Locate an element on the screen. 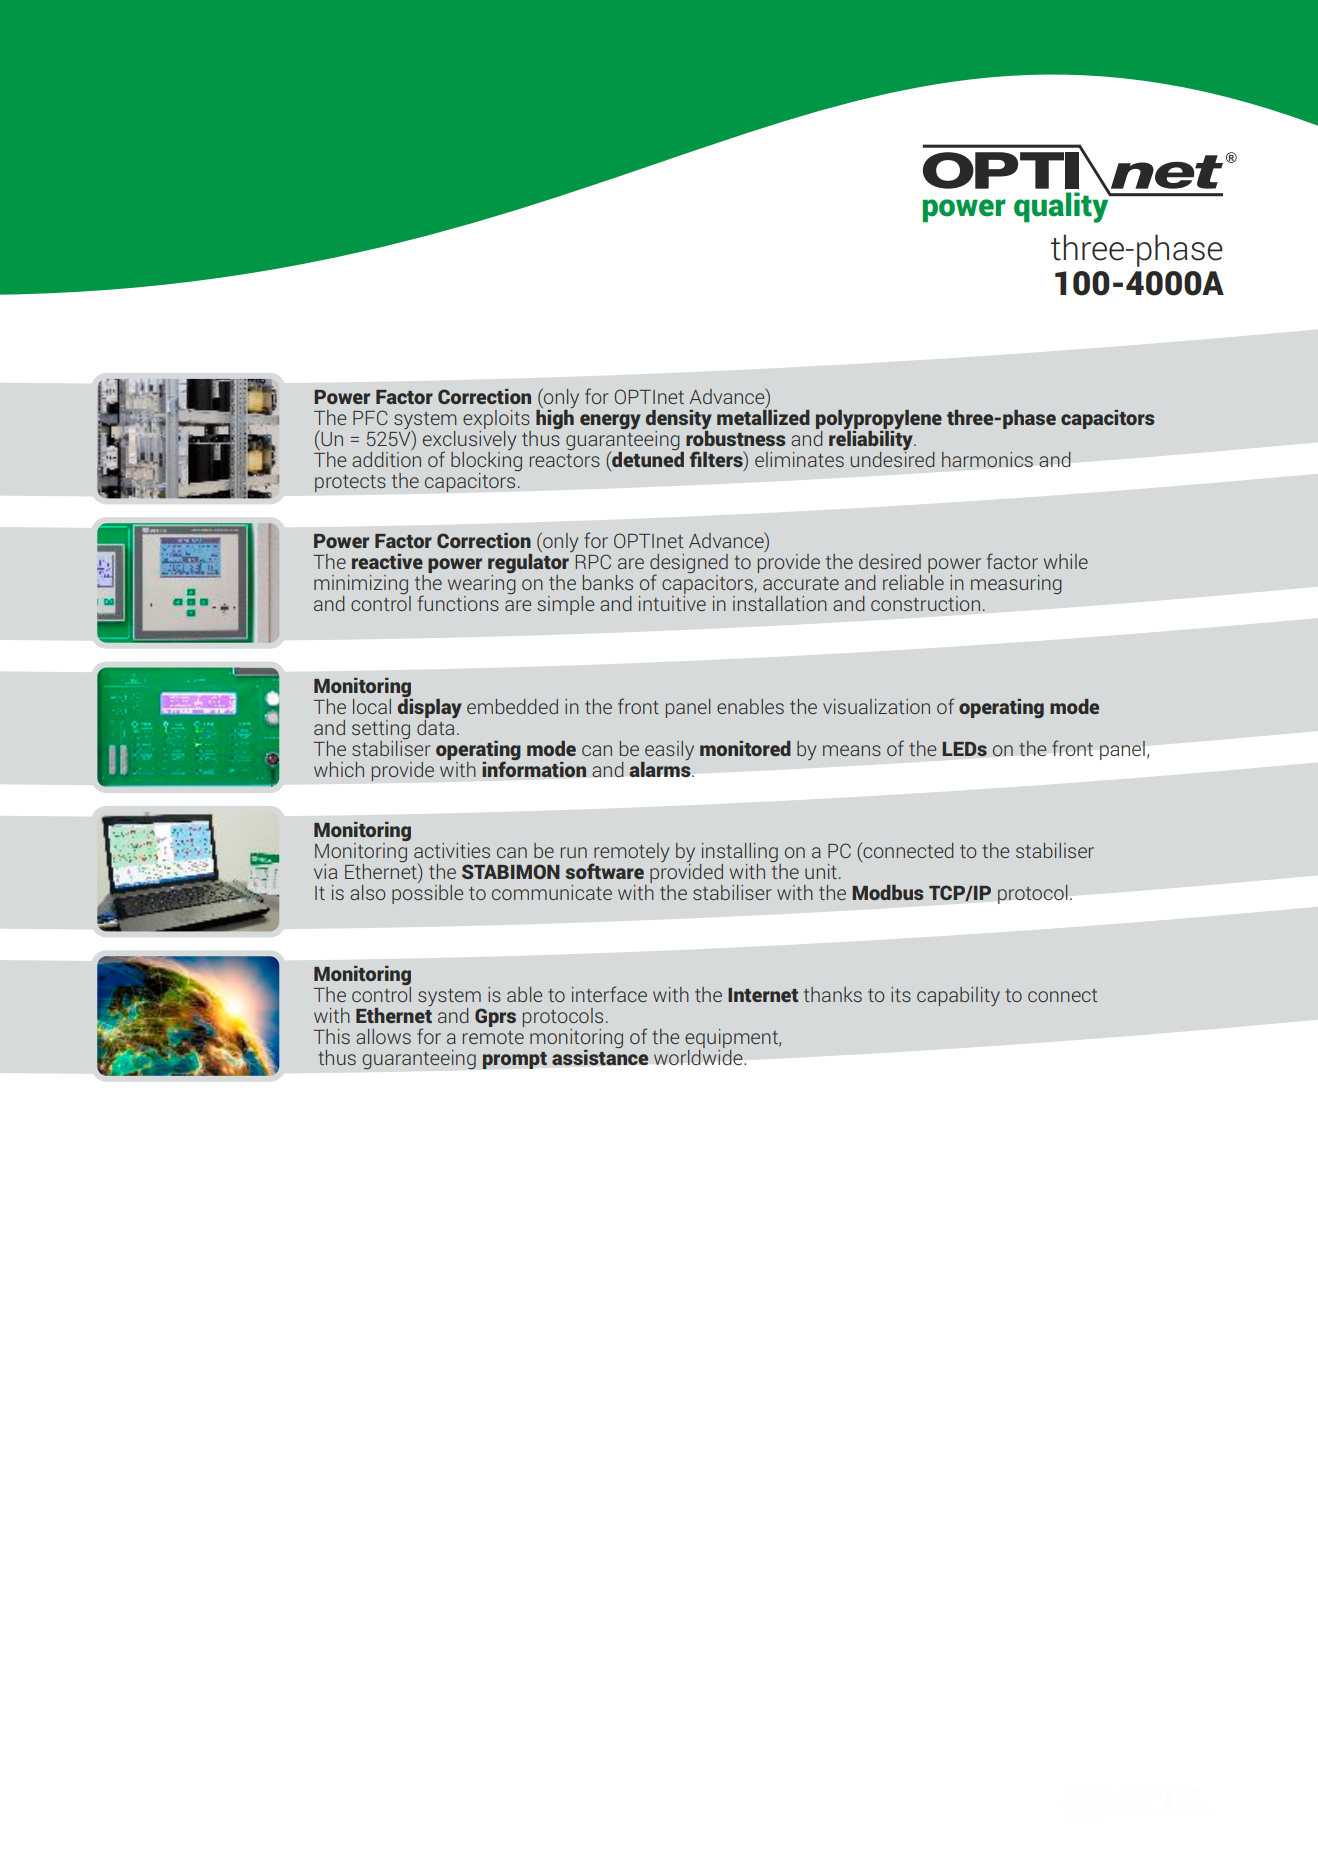 The height and width of the screenshot is (1864, 1318). PFC is located at coordinates (370, 417).
